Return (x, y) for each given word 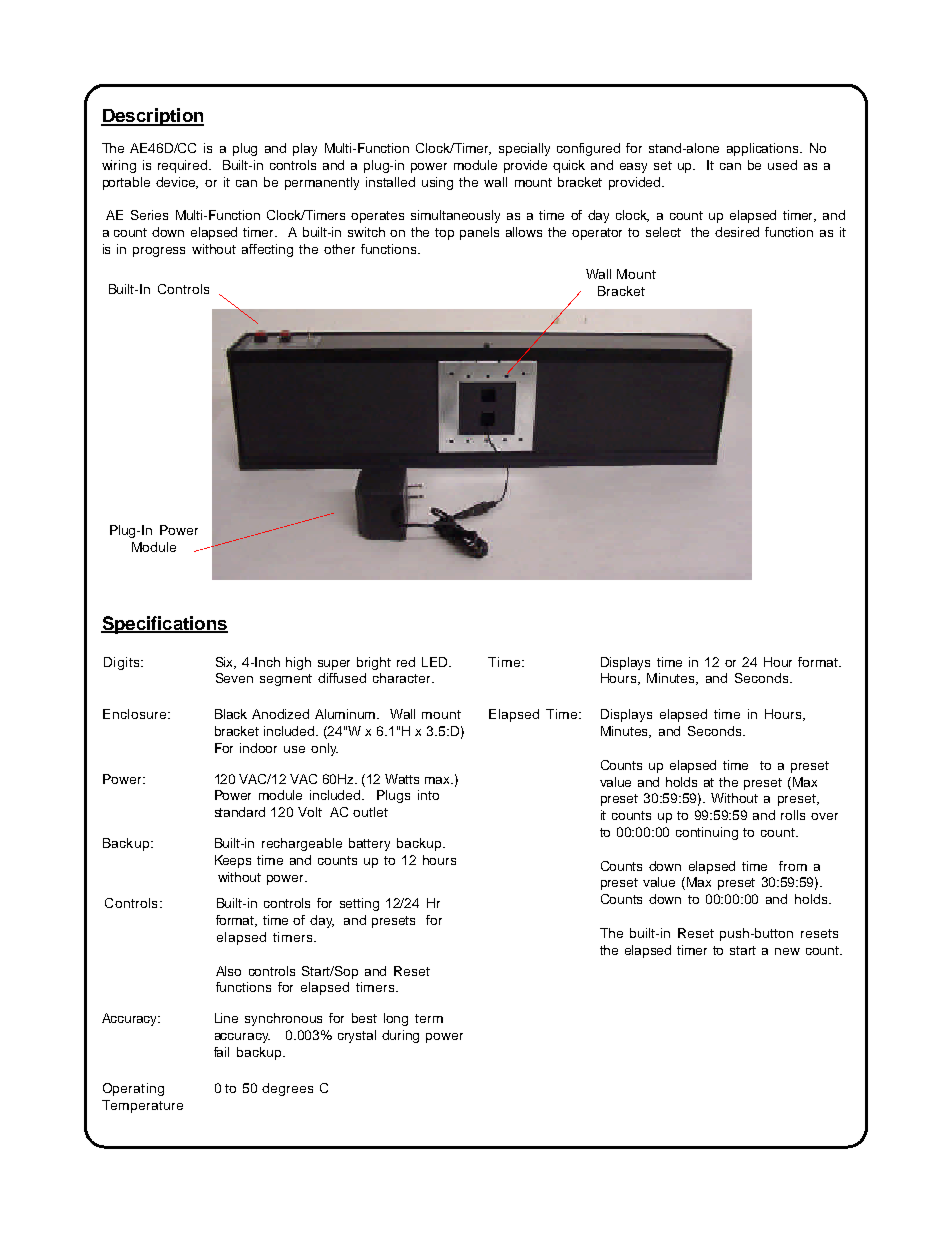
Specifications (164, 625)
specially (524, 149)
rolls (793, 815)
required (184, 166)
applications (764, 149)
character (403, 678)
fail (221, 1052)
